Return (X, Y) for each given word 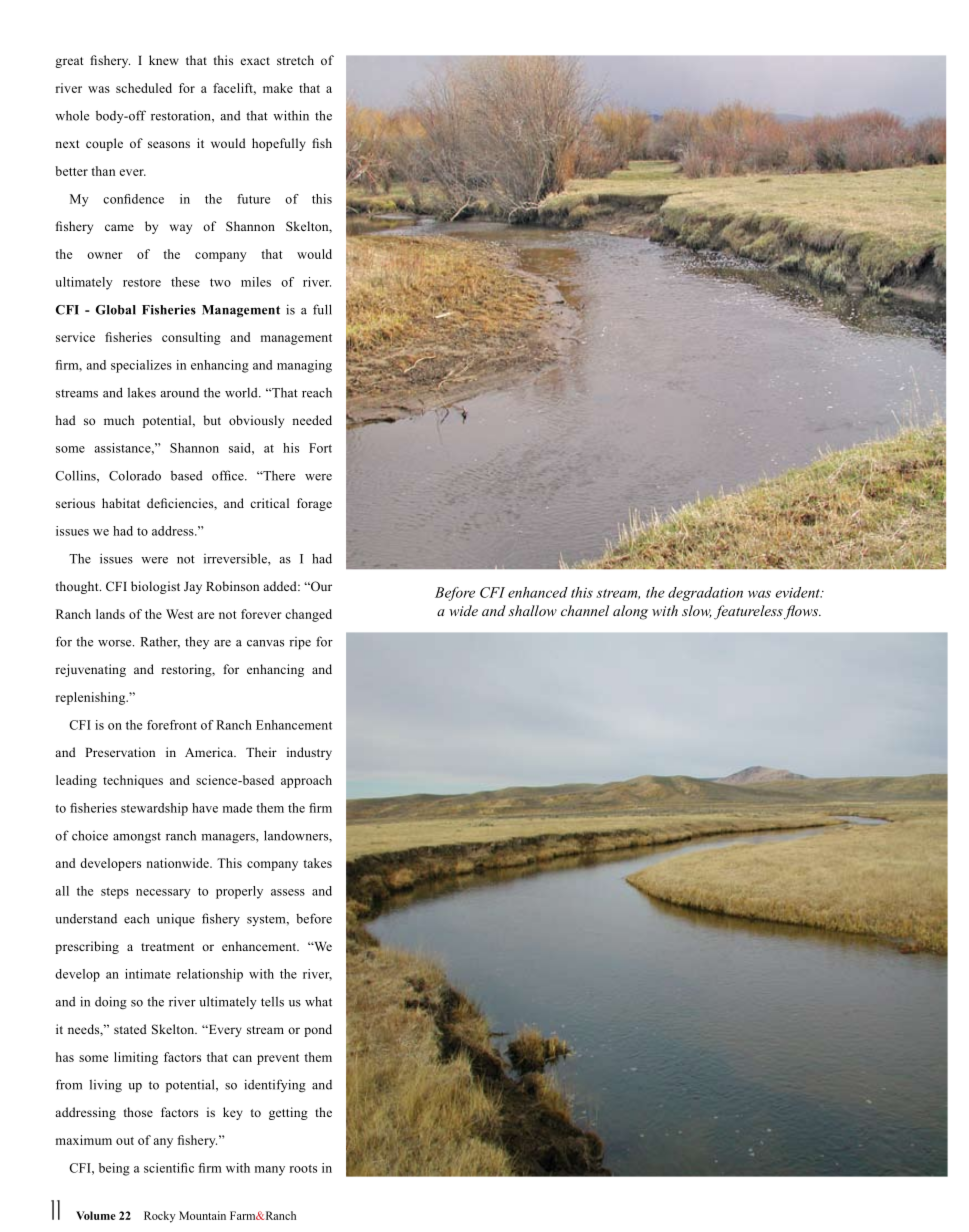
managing (304, 366)
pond (318, 1030)
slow (697, 611)
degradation (705, 594)
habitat (121, 503)
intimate (148, 974)
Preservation (120, 752)
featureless (749, 612)
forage (314, 504)
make (278, 88)
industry (309, 753)
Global (116, 310)
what (318, 1002)
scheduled (144, 88)
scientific (169, 1168)
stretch (295, 60)
